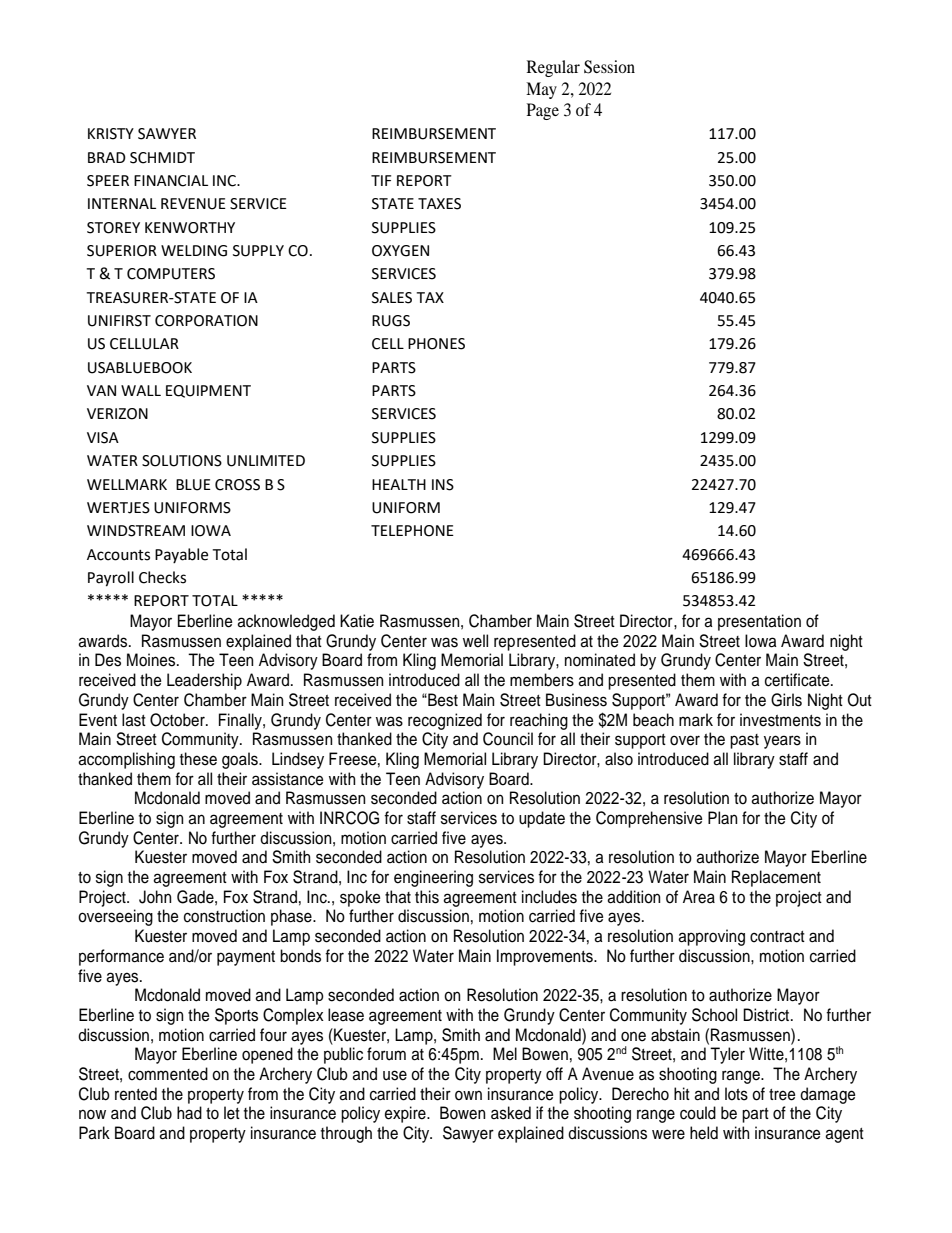  I want to click on these, so click(198, 759).
